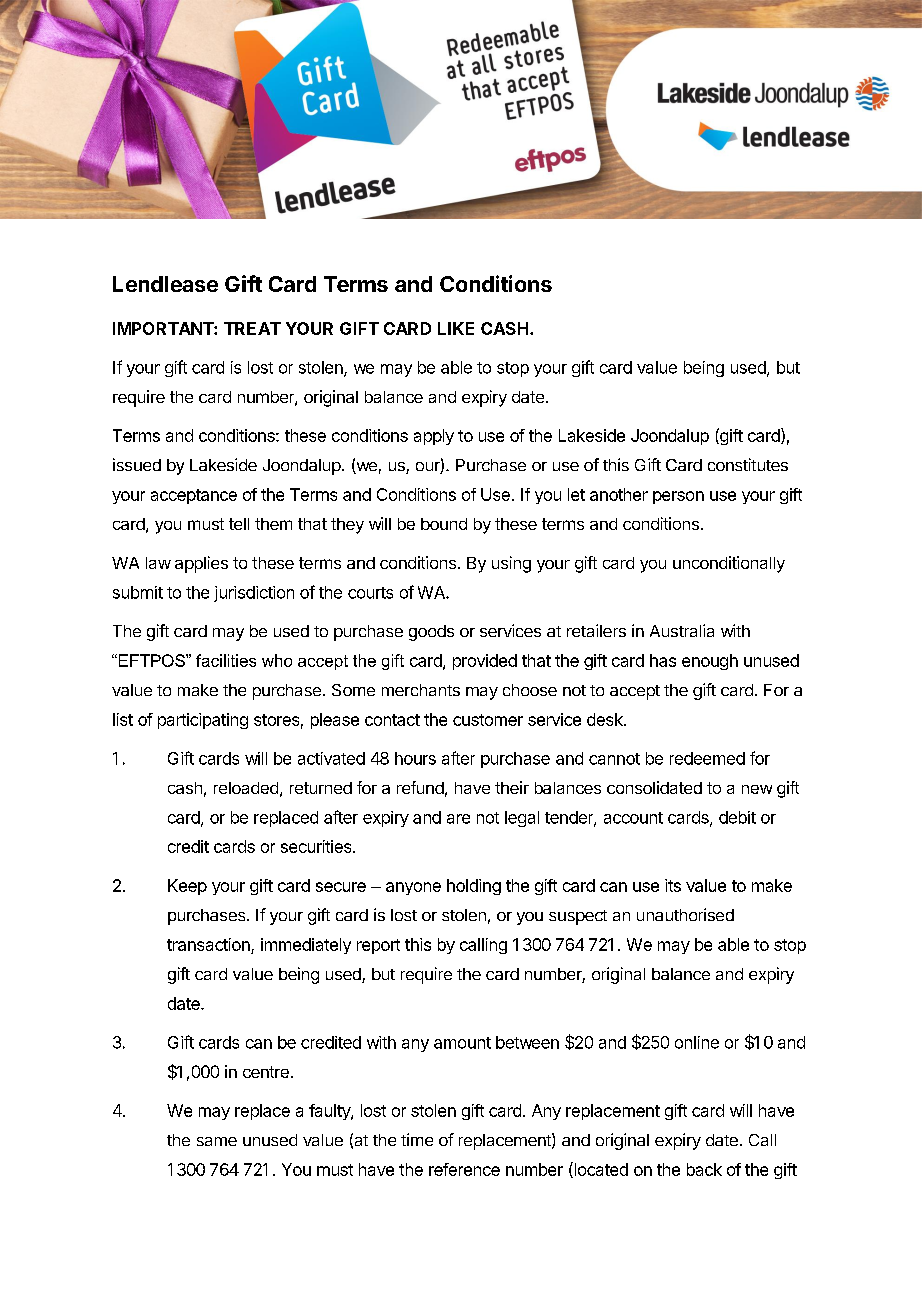 This screenshot has width=924, height=1308. Describe the element at coordinates (217, 1141) in the screenshot. I see `same` at that location.
